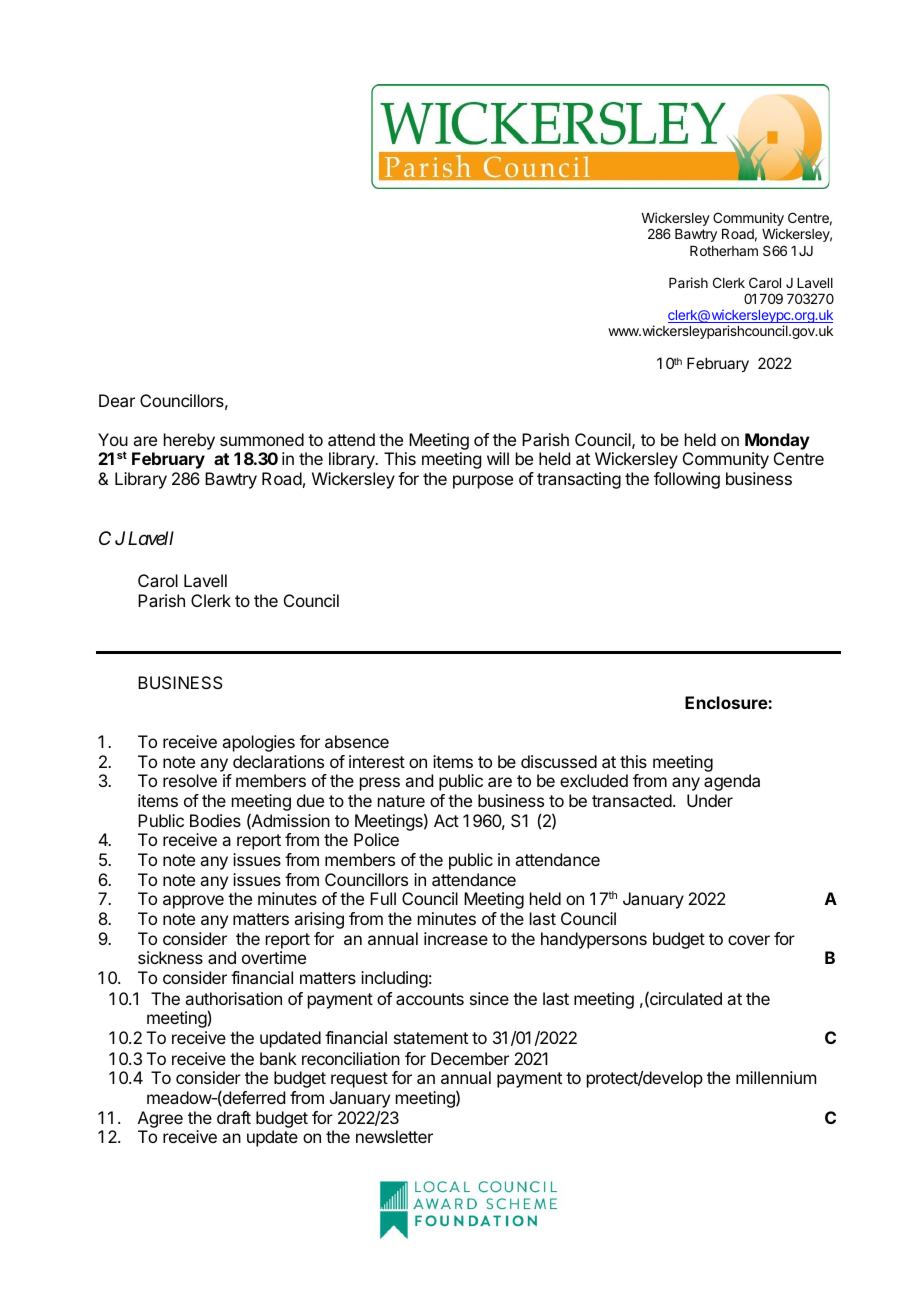  Describe the element at coordinates (258, 743) in the screenshot. I see `apologies` at that location.
